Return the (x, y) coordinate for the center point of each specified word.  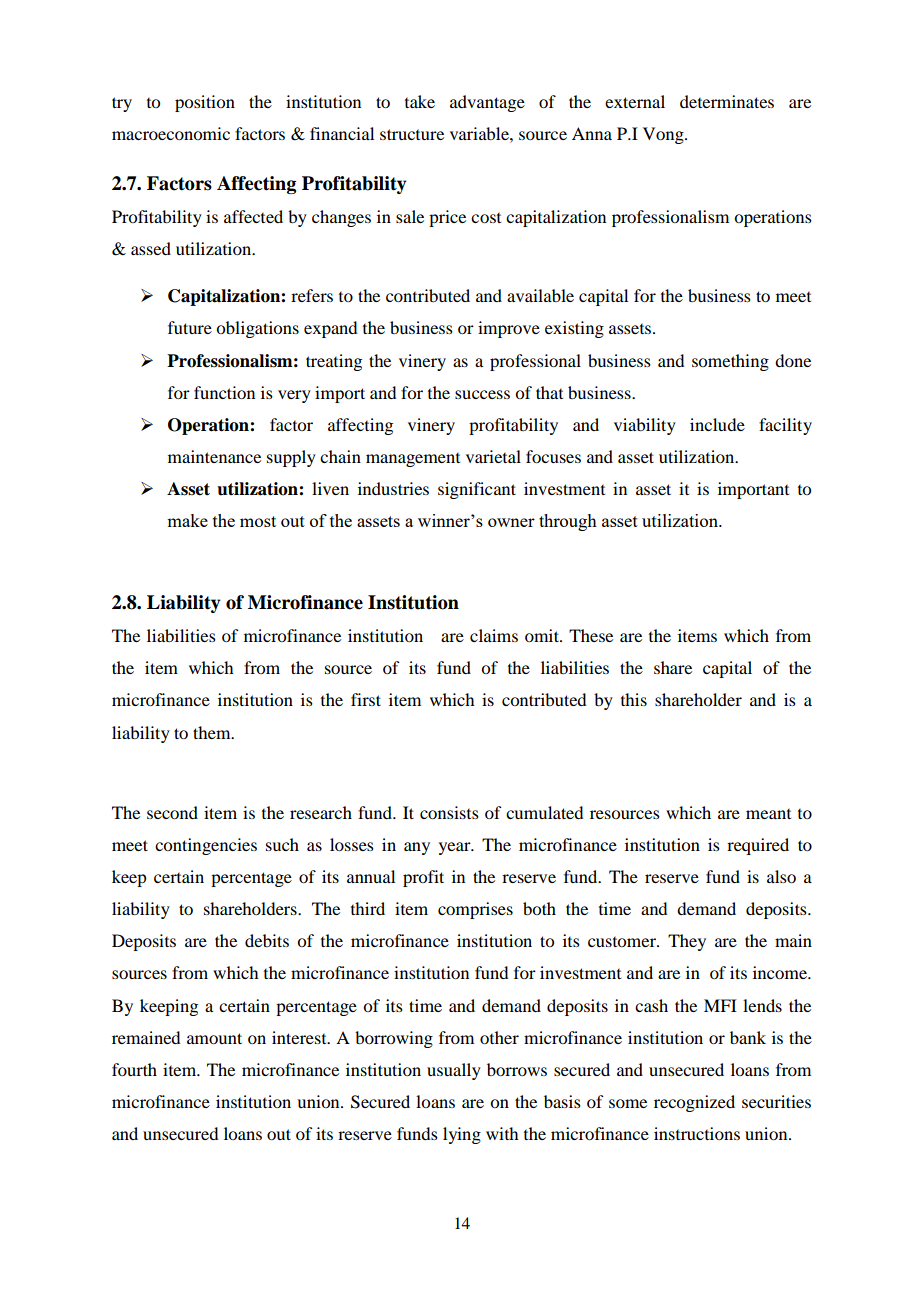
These (591, 635)
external (635, 101)
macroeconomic (171, 133)
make (187, 520)
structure (412, 134)
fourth (134, 1069)
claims (494, 635)
